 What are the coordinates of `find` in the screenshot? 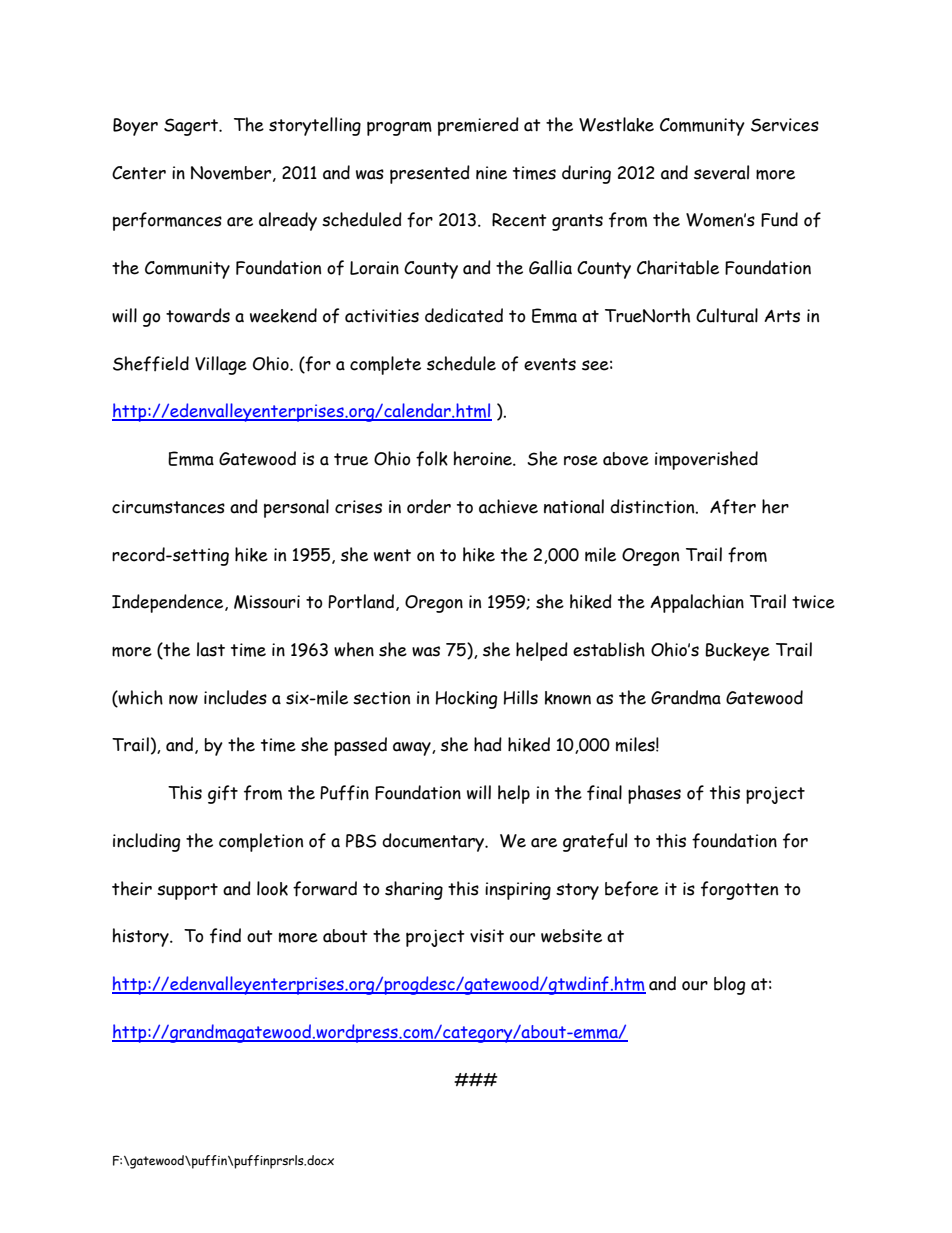 It's located at (225, 936).
